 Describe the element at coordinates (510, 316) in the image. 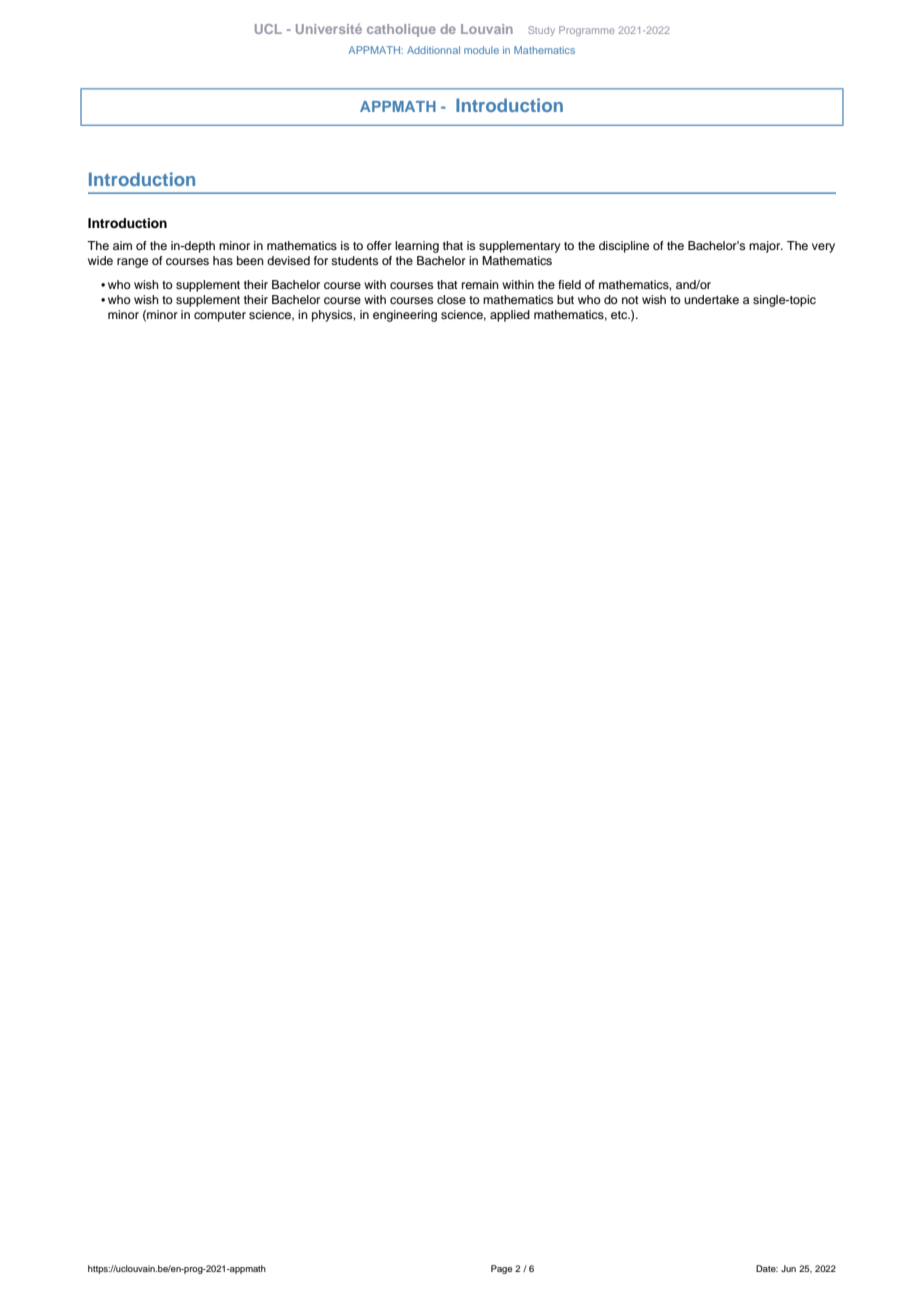

I see `applied` at that location.
